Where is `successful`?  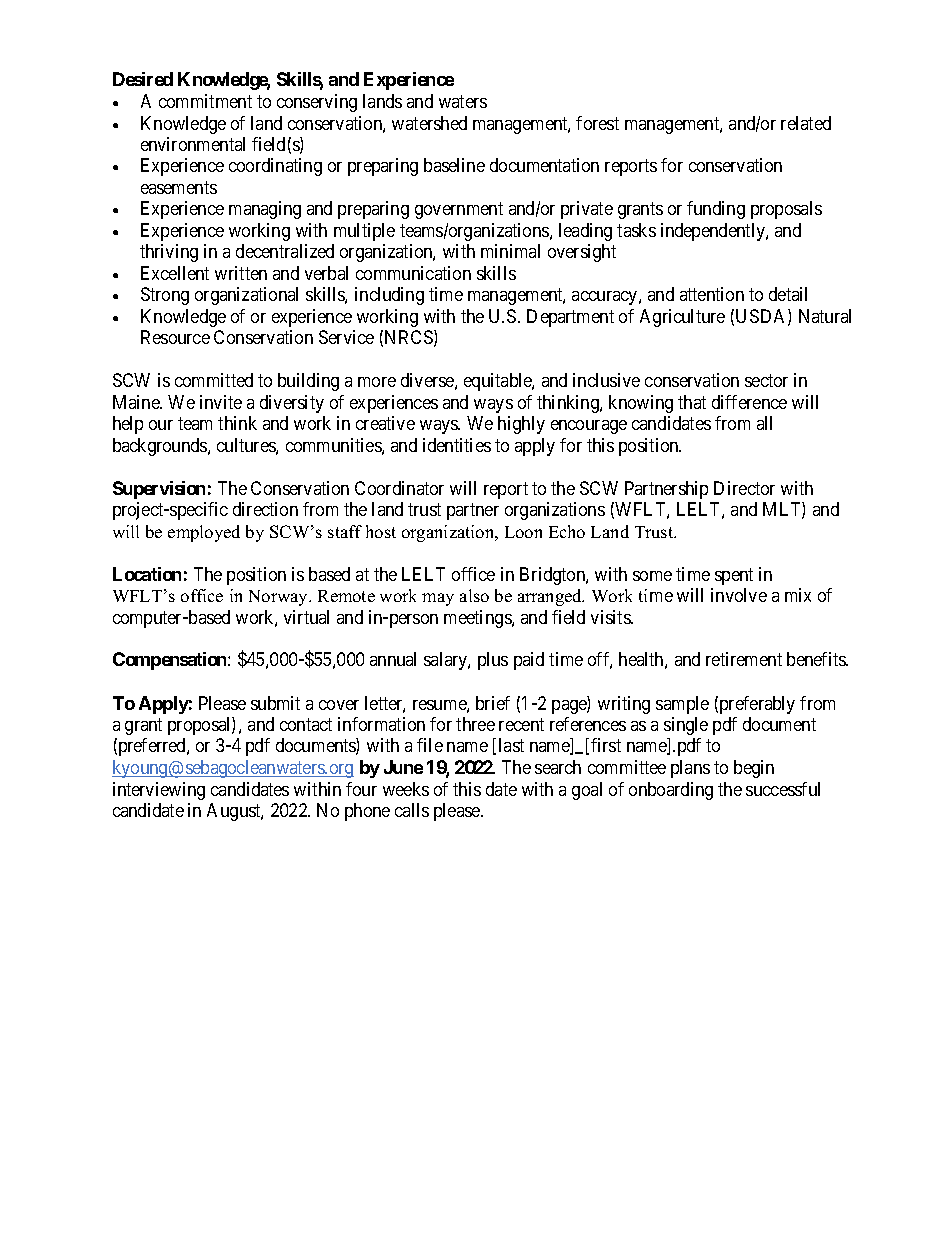
successful is located at coordinates (783, 789).
